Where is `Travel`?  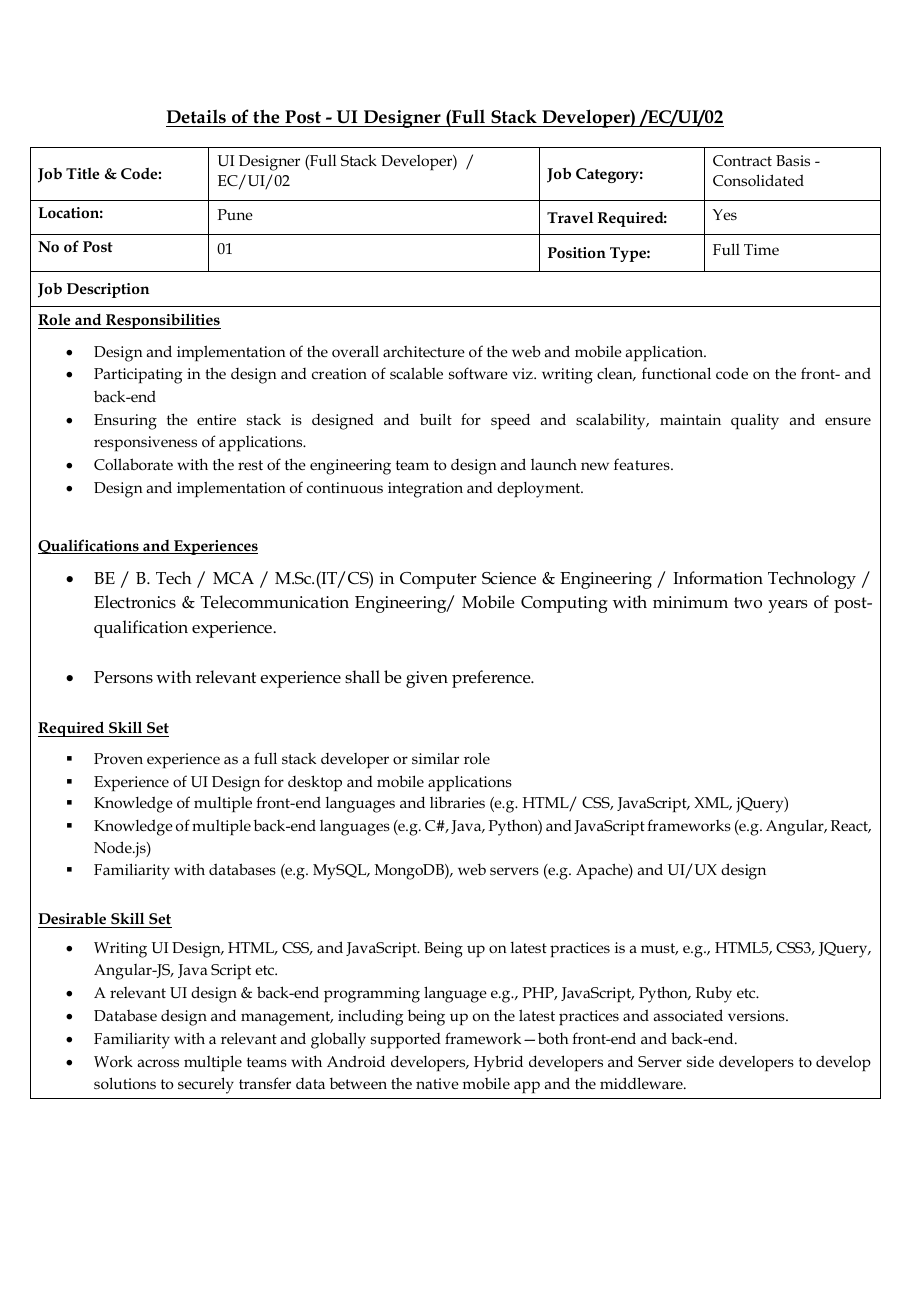
Travel is located at coordinates (570, 217).
